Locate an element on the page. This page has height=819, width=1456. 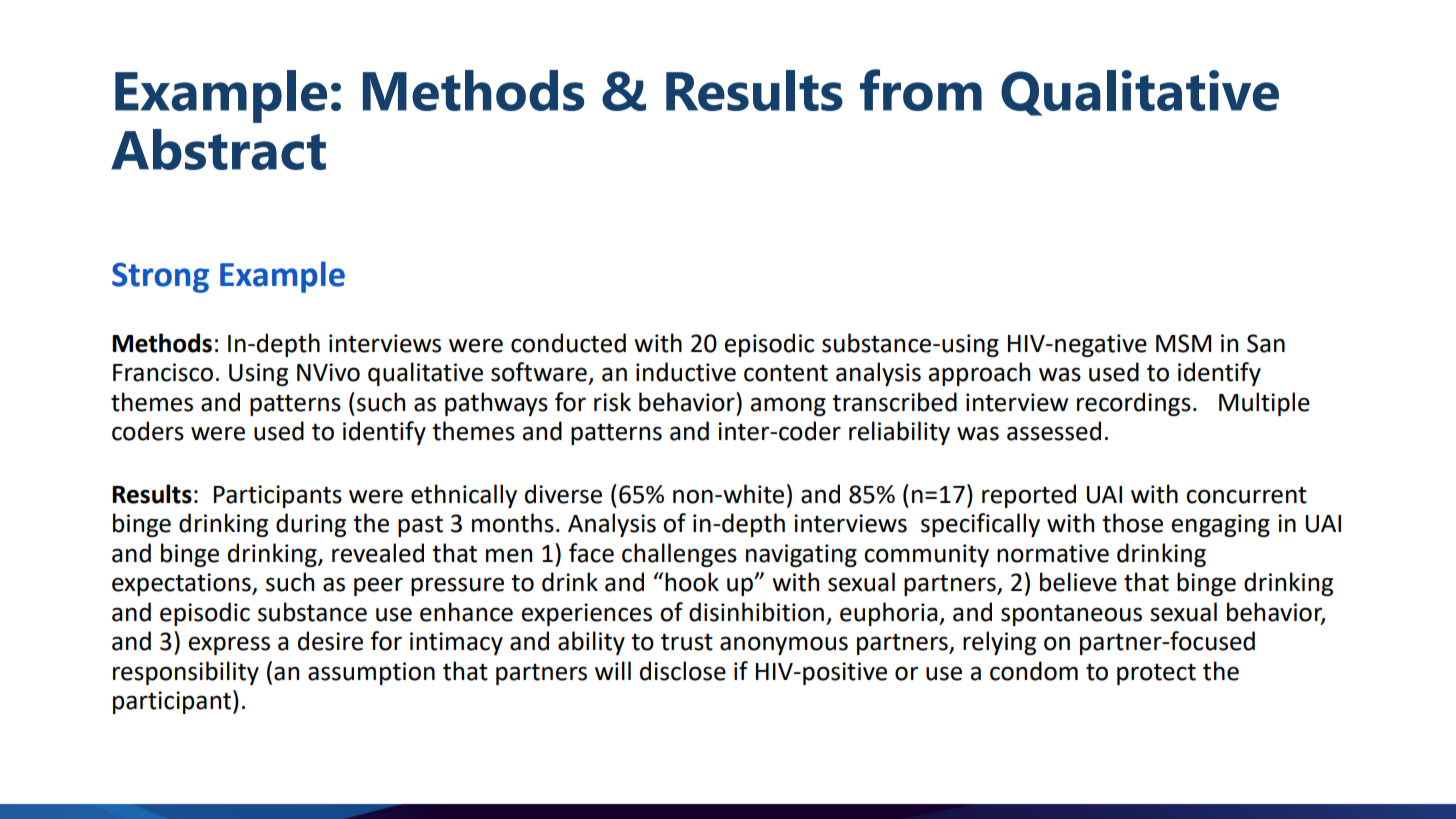
recordings is located at coordinates (1134, 404).
